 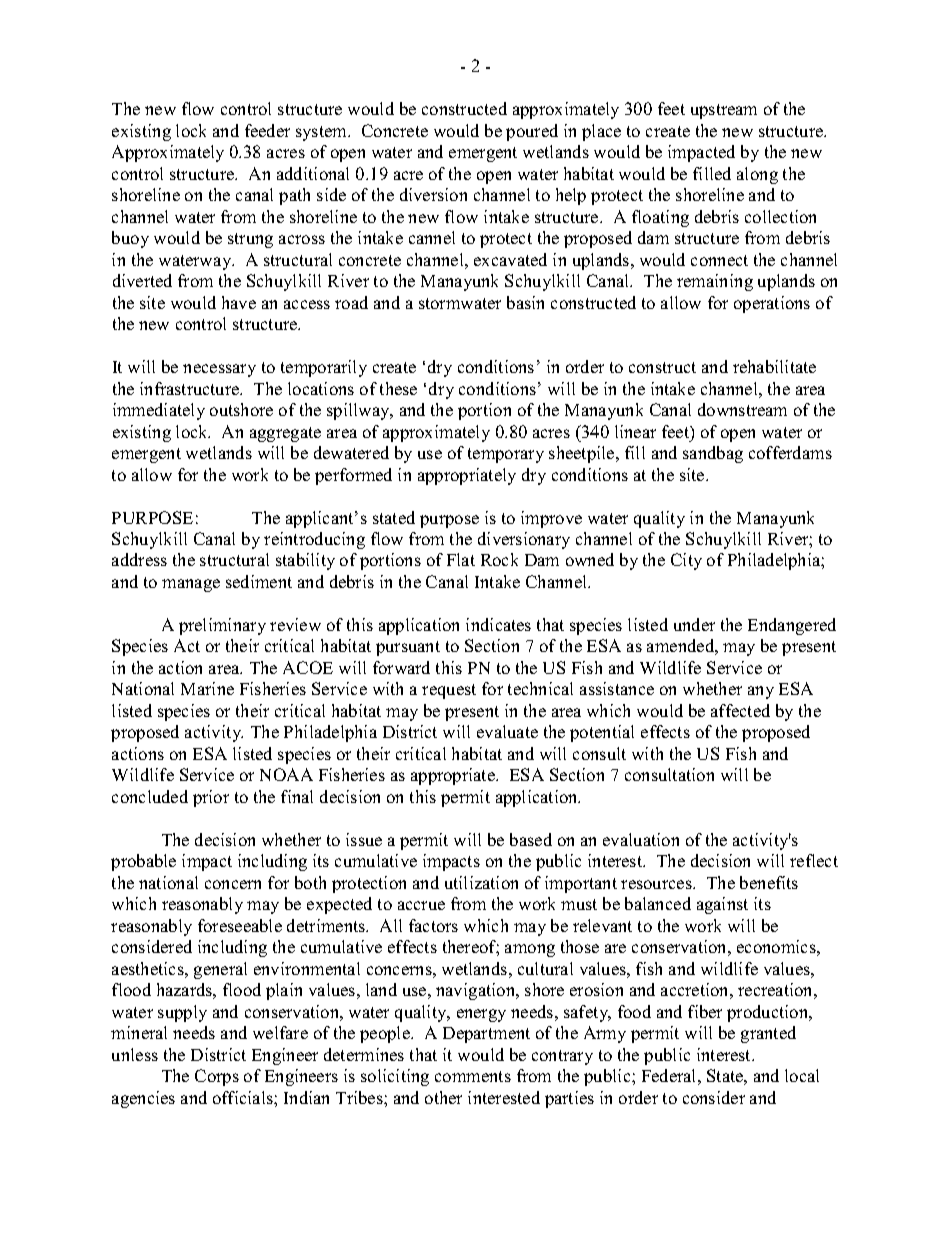 I want to click on Corps, so click(x=217, y=1077).
